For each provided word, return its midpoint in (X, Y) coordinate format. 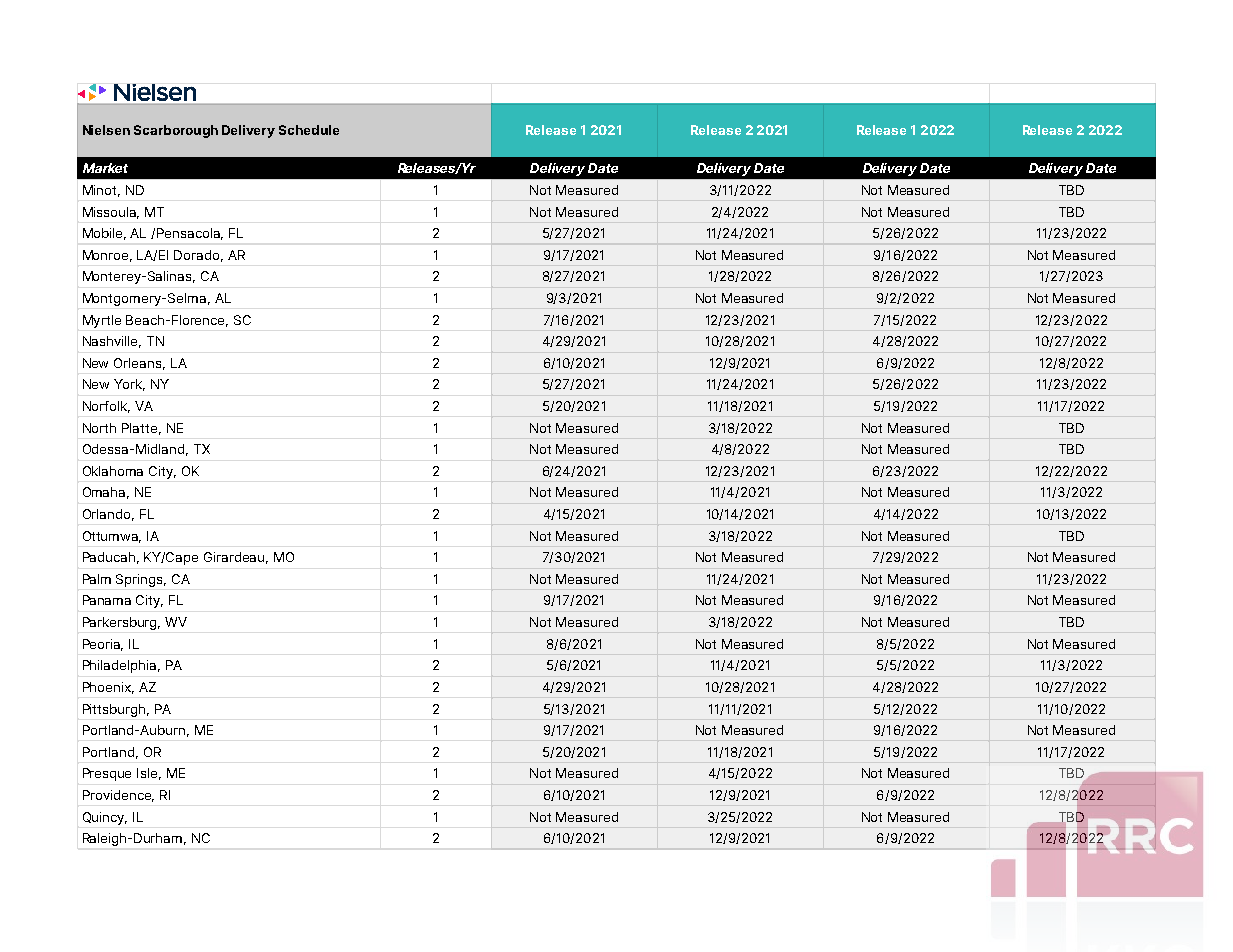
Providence (118, 796)
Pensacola (190, 234)
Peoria (103, 645)
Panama (107, 600)
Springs (141, 580)
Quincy (105, 818)
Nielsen (106, 130)
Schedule (309, 130)
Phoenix (108, 688)
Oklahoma (113, 471)
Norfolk (106, 407)
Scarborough (176, 131)
